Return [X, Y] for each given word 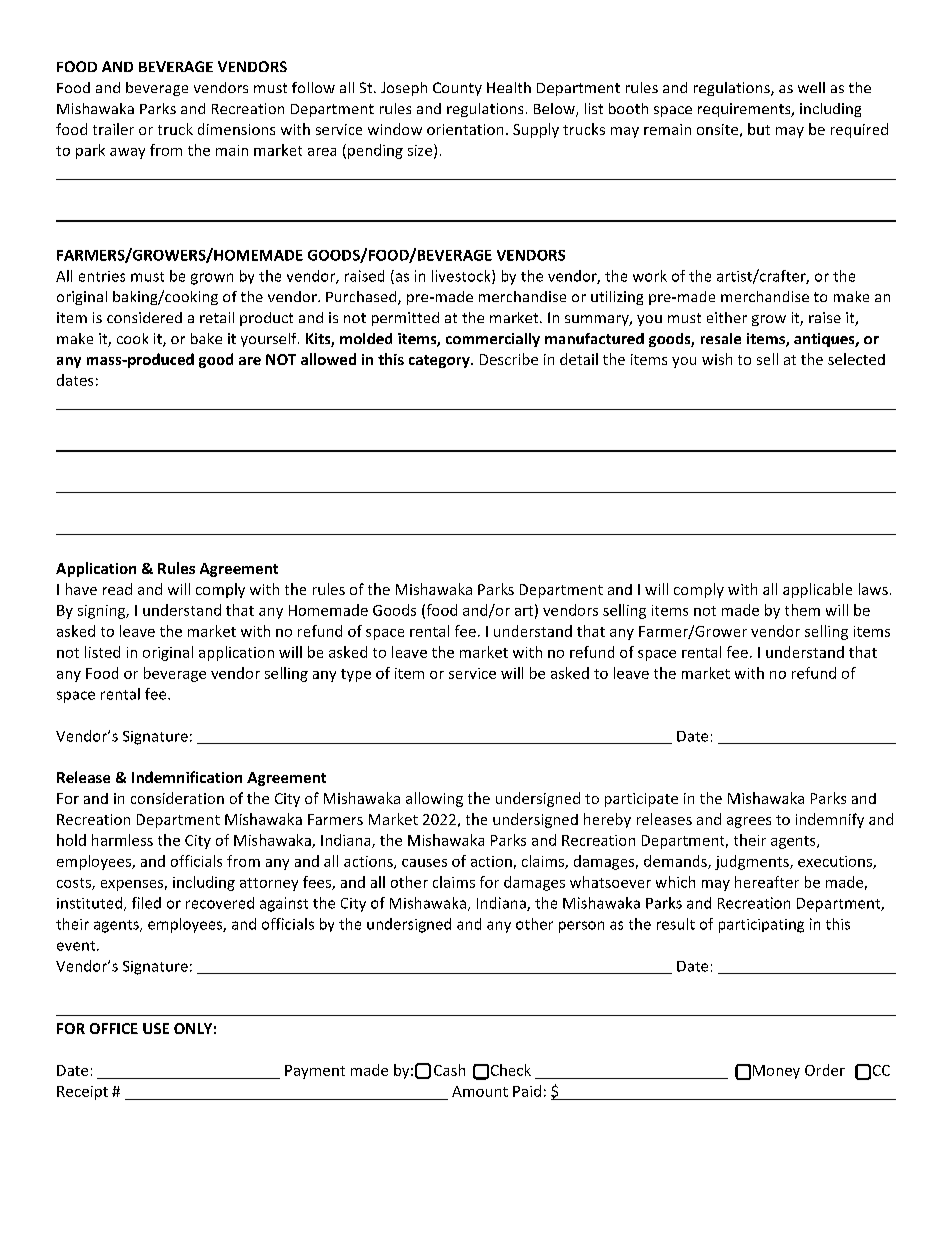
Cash [449, 1070]
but [759, 129]
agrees [749, 822]
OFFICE [114, 1028]
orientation [465, 129]
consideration [177, 798]
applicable [817, 590]
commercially [493, 340]
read [117, 589]
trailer [113, 129]
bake [206, 338]
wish [717, 359]
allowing [434, 799]
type [356, 675]
